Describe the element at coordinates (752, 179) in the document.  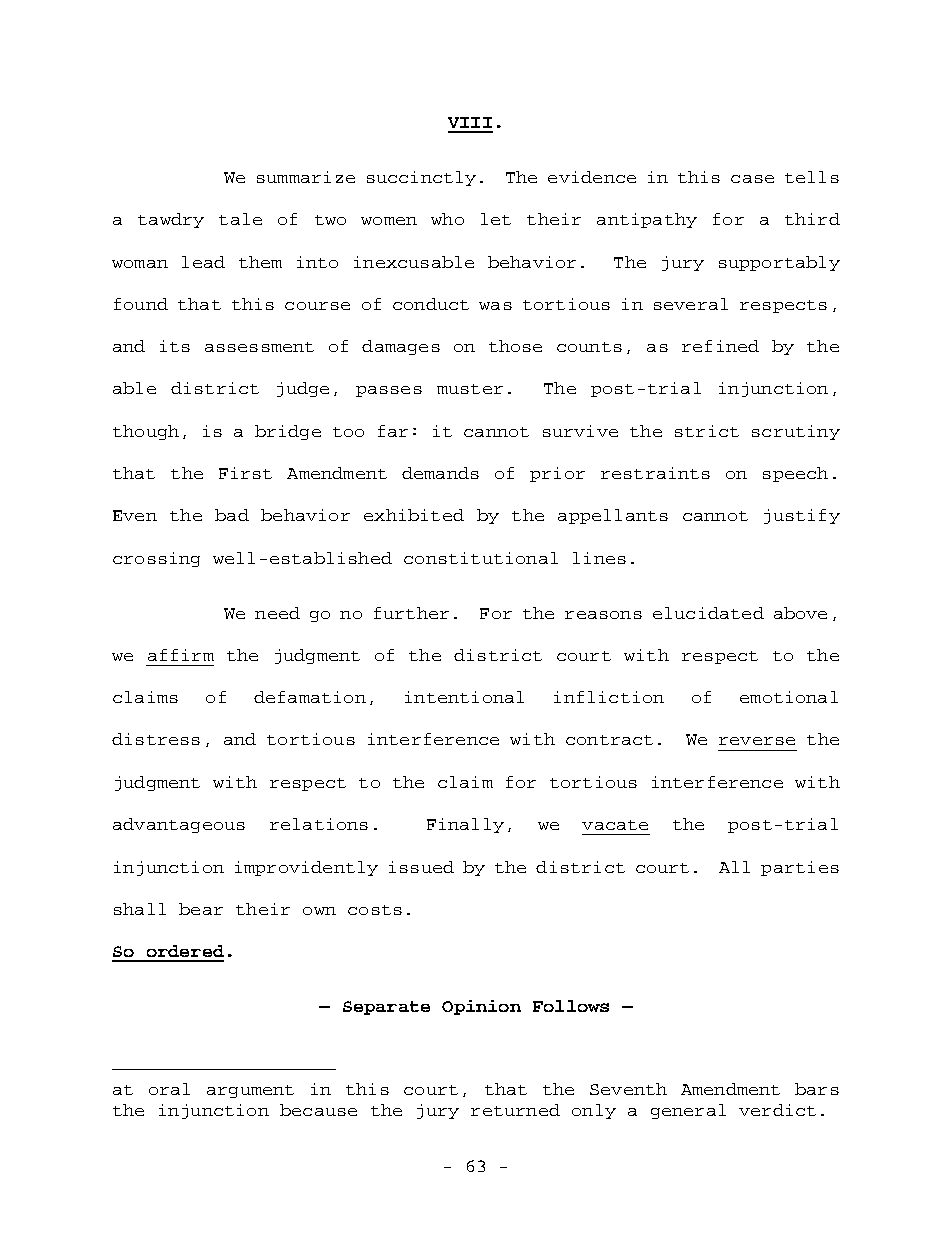
I see `case` at that location.
